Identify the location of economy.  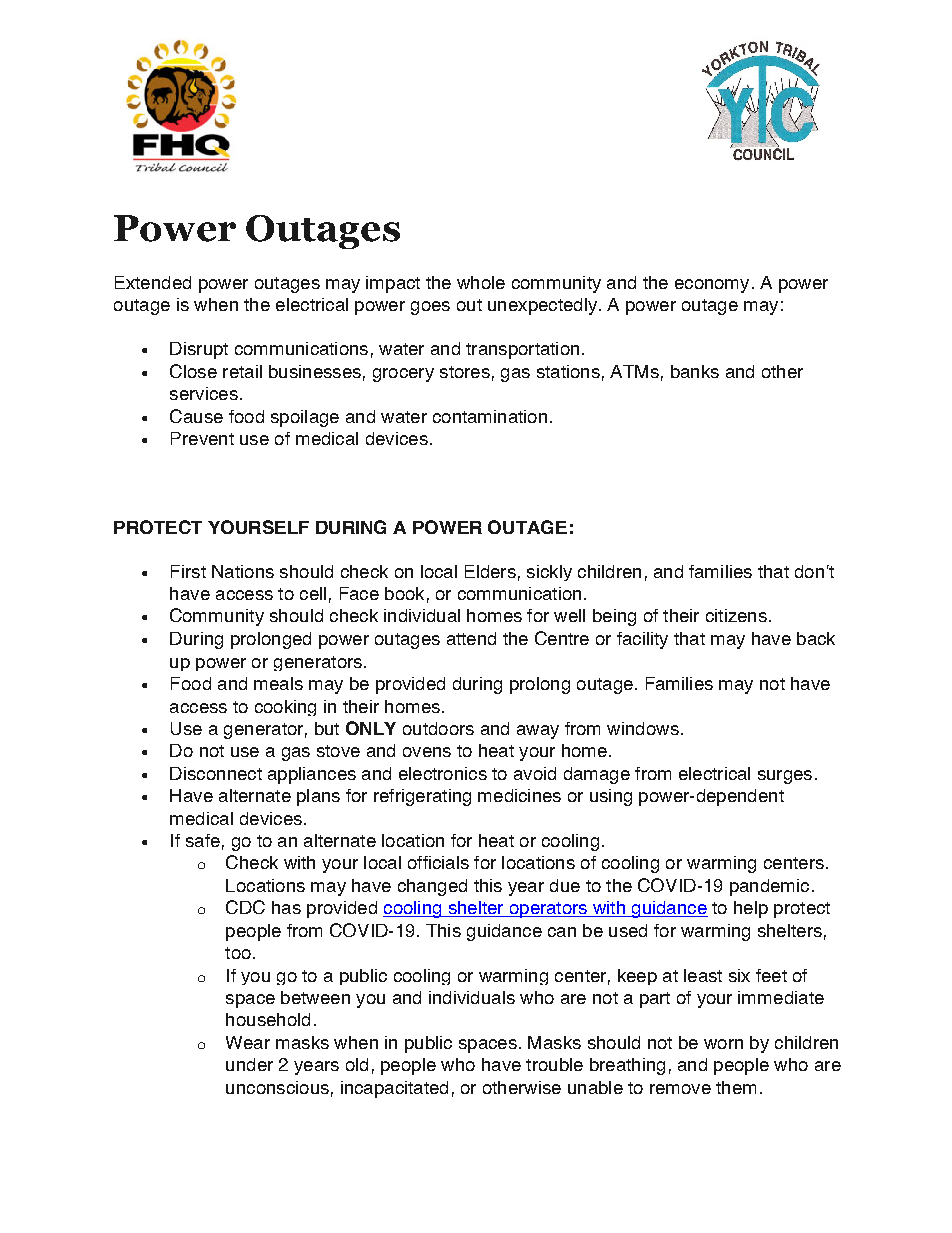
(712, 286).
